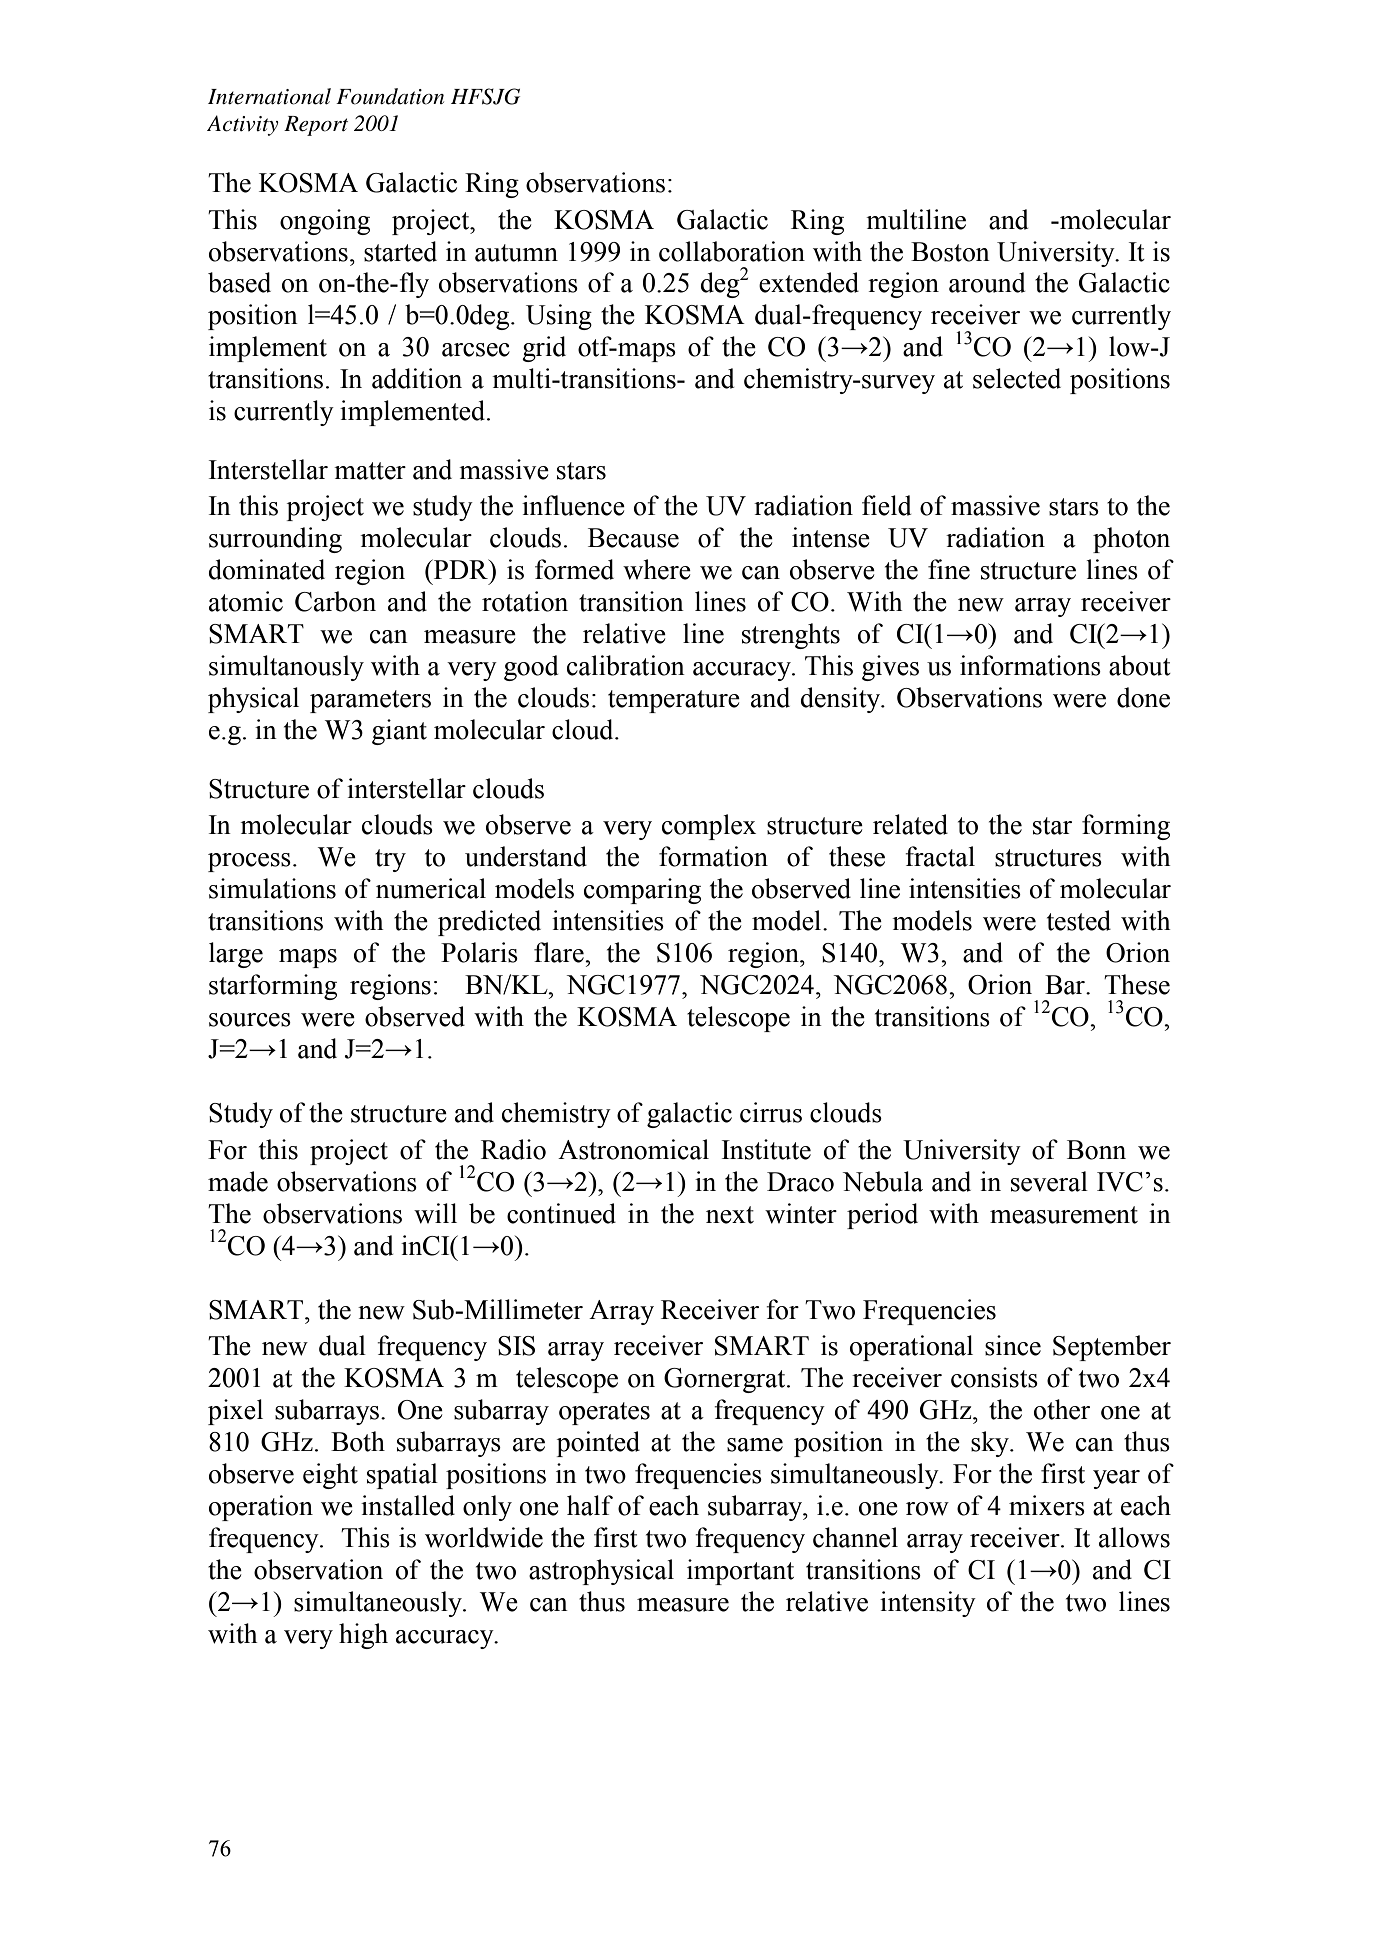 The height and width of the screenshot is (1951, 1378). Describe the element at coordinates (435, 1213) in the screenshot. I see `will` at that location.
